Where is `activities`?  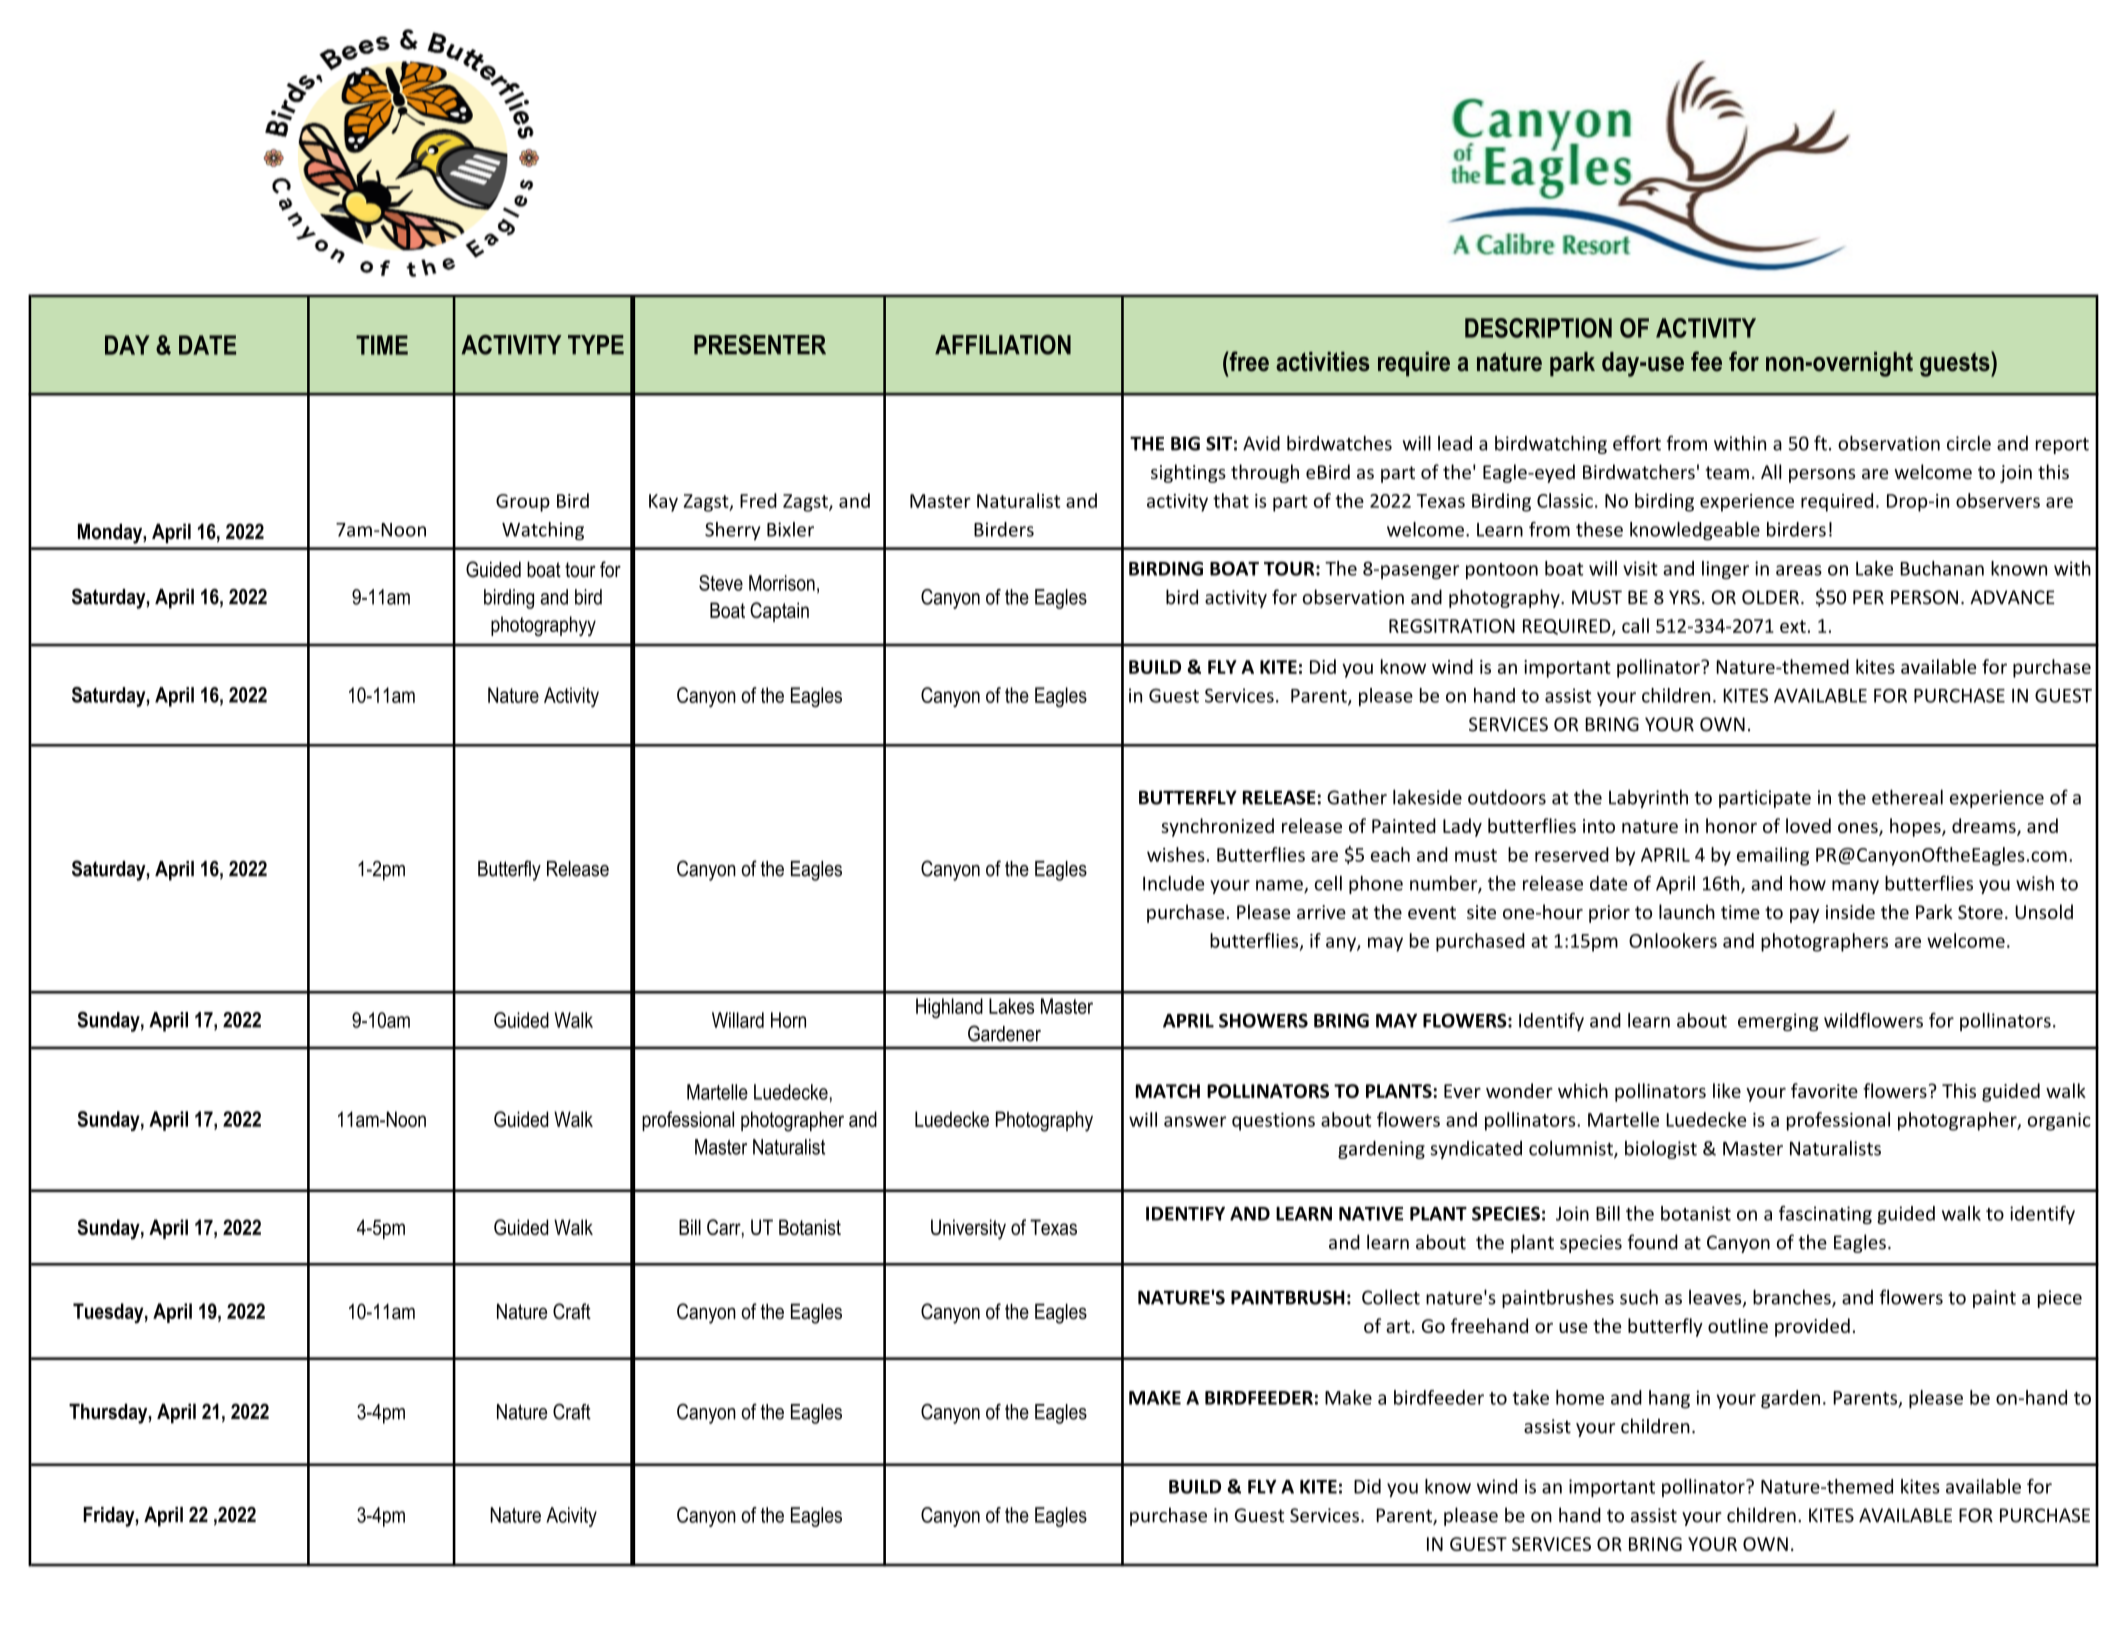
activities is located at coordinates (1323, 362).
